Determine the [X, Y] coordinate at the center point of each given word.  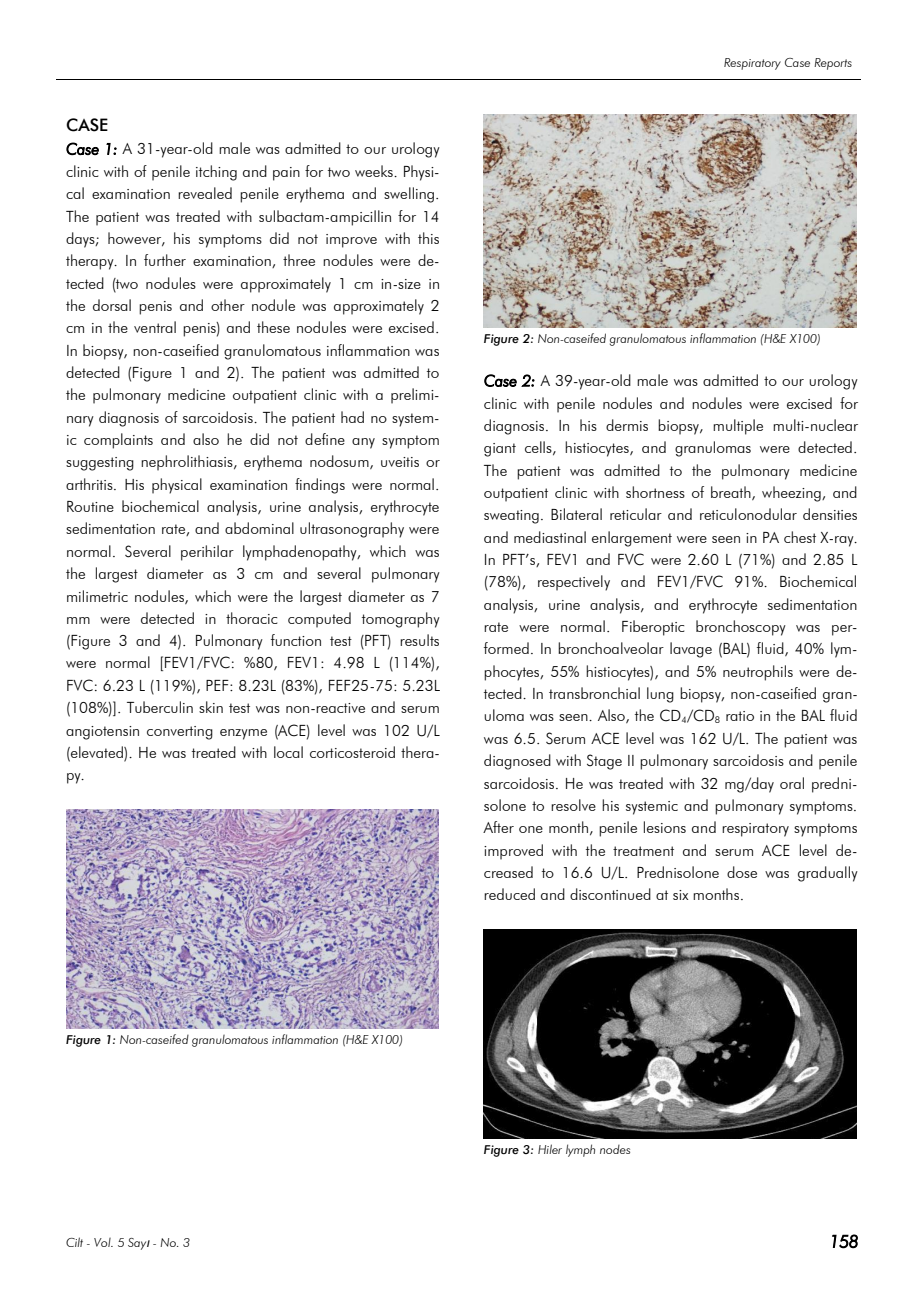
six [680, 895]
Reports [833, 64]
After [498, 827]
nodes [615, 1149]
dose [742, 872]
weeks [375, 171]
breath [732, 493]
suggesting [100, 464]
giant [500, 450]
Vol [103, 1242]
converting [180, 733]
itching [216, 173]
